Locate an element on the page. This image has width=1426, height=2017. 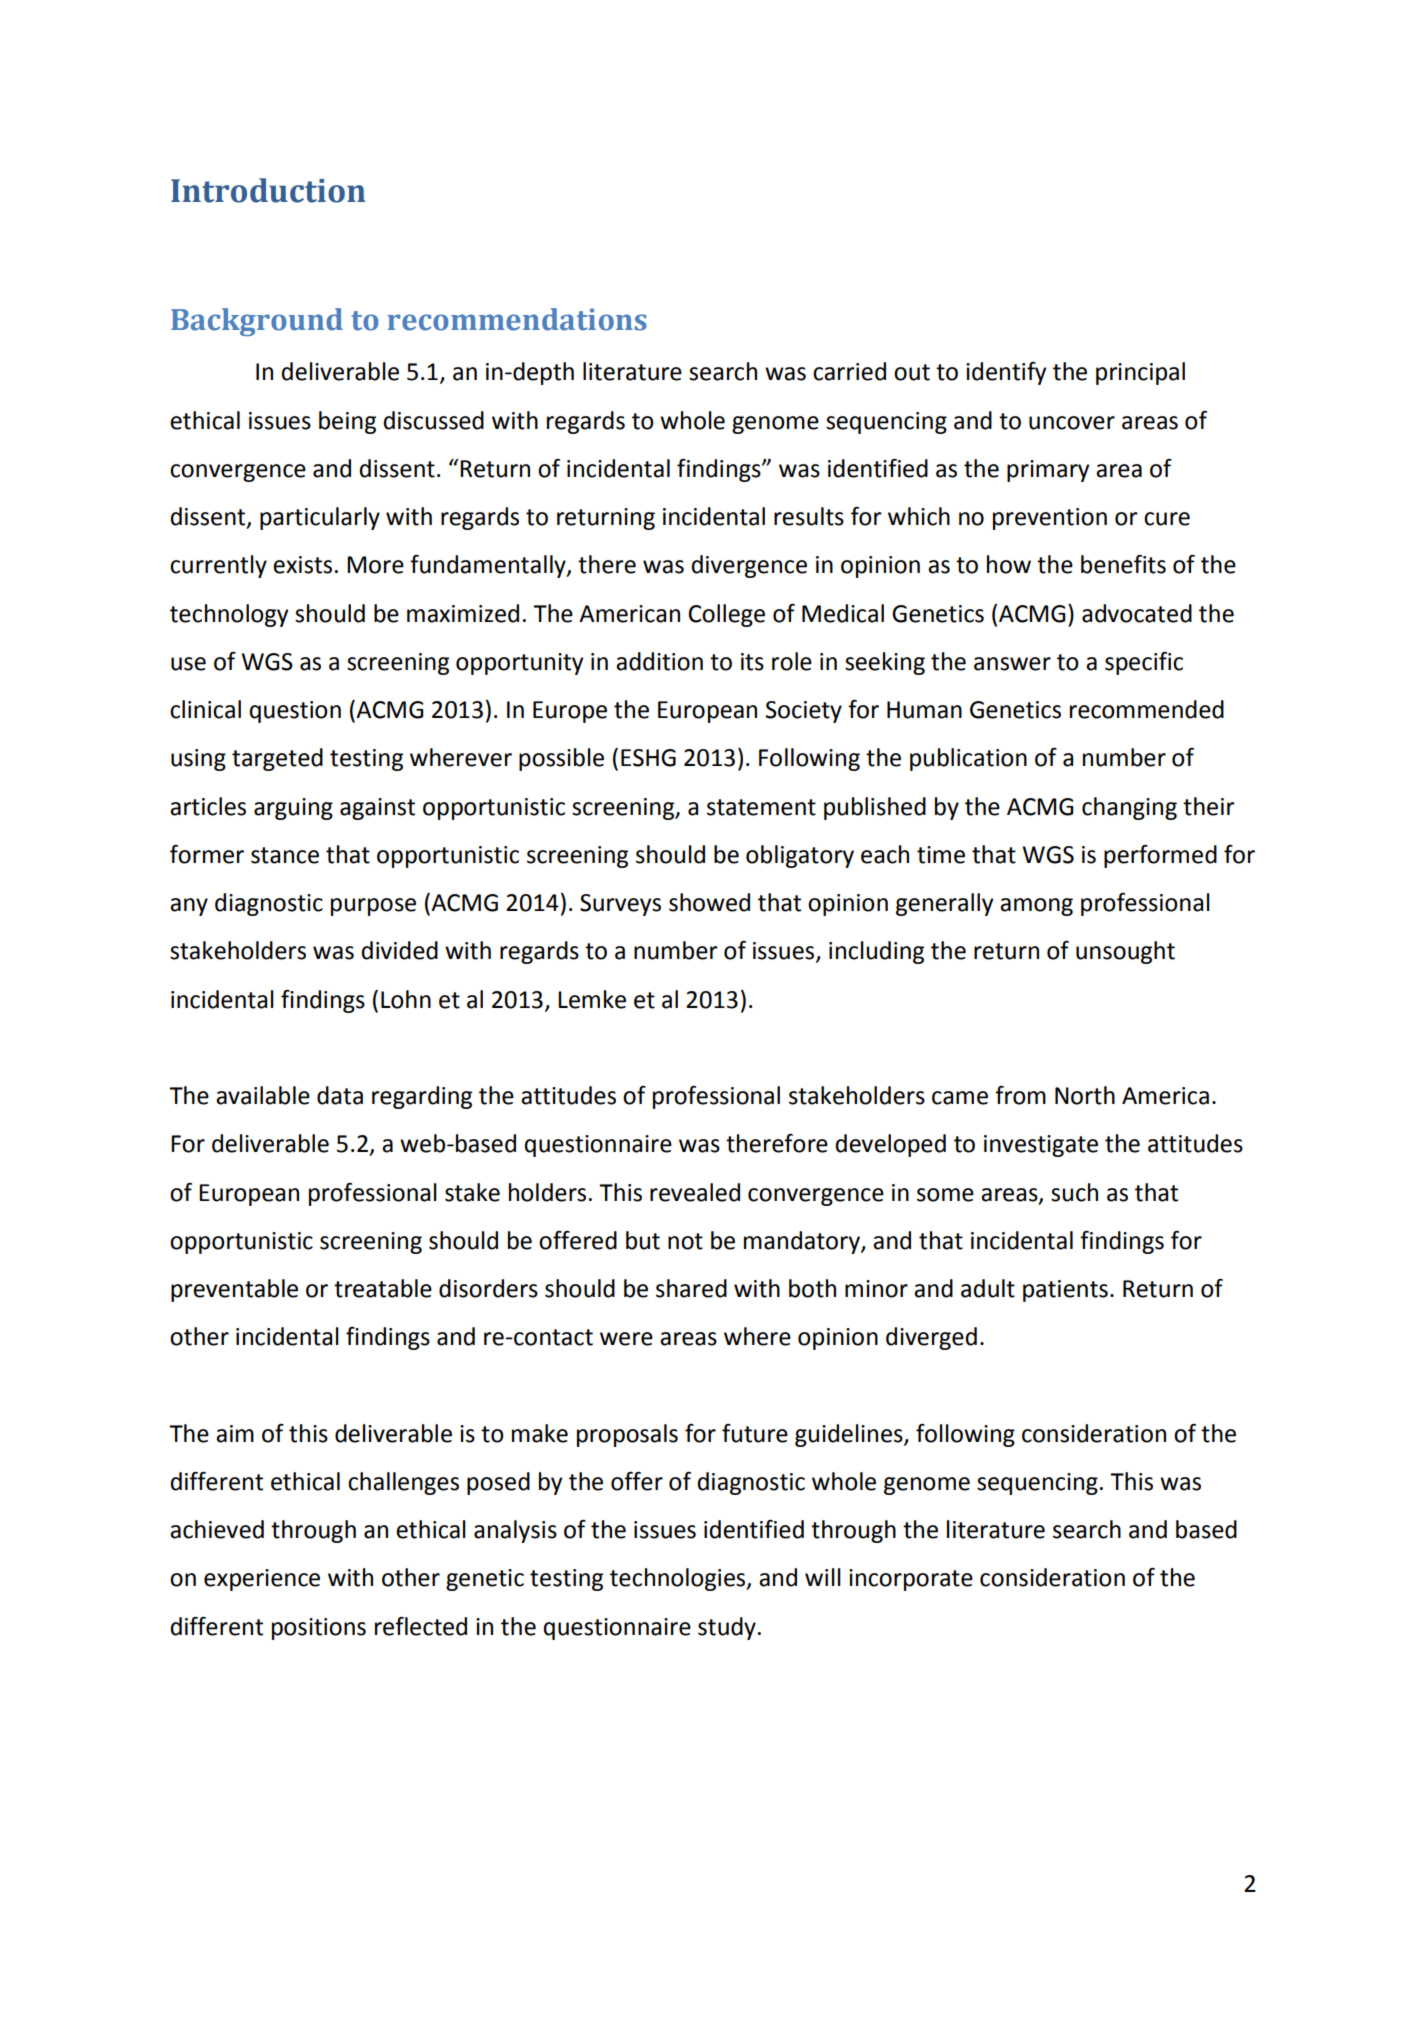
patients is located at coordinates (1065, 1291).
